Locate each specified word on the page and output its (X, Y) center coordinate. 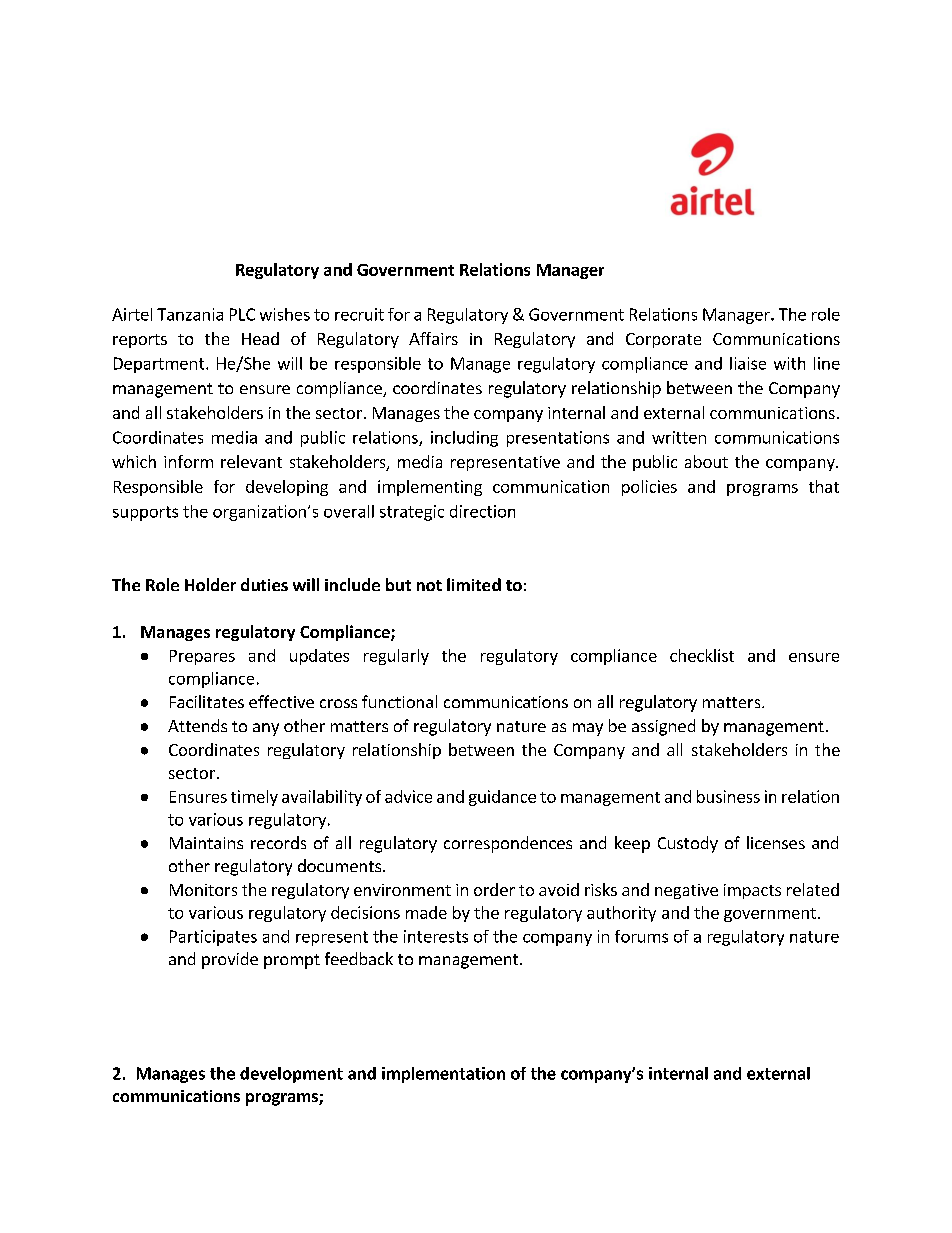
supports (145, 513)
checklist (702, 655)
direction (482, 511)
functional (399, 701)
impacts (752, 891)
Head (260, 338)
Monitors (203, 890)
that (824, 486)
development (291, 1075)
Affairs (433, 338)
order (494, 889)
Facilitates (207, 701)
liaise (748, 363)
